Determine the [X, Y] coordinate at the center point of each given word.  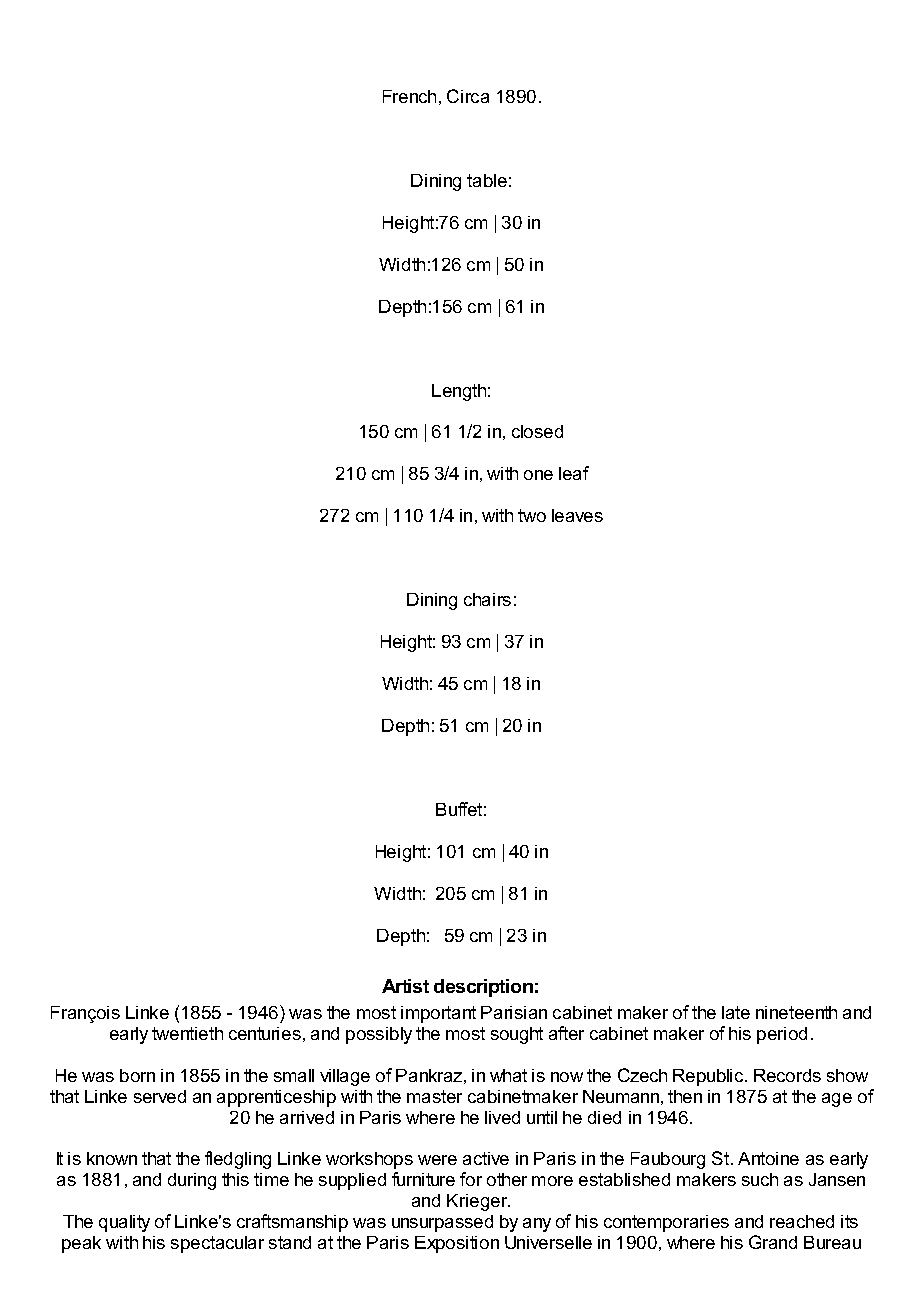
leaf [574, 473]
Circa [468, 96]
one [538, 475]
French [409, 96]
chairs [487, 599]
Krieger [478, 1202]
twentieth [187, 1033]
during [192, 1181]
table [487, 180]
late [736, 1012]
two [532, 515]
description [483, 988]
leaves [577, 515]
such [760, 1179]
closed [537, 431]
